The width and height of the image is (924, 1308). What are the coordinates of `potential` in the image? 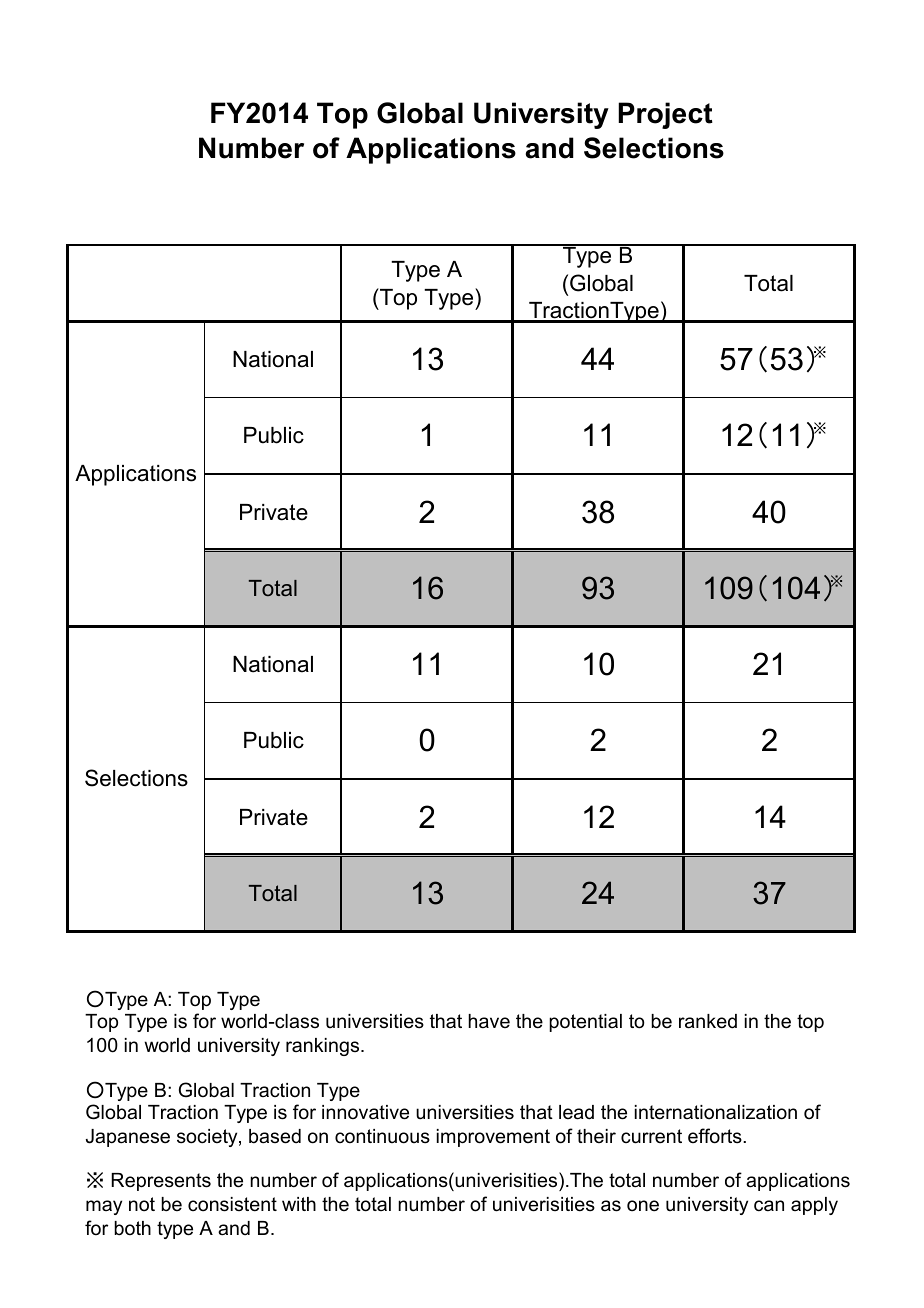 It's located at (585, 1023).
